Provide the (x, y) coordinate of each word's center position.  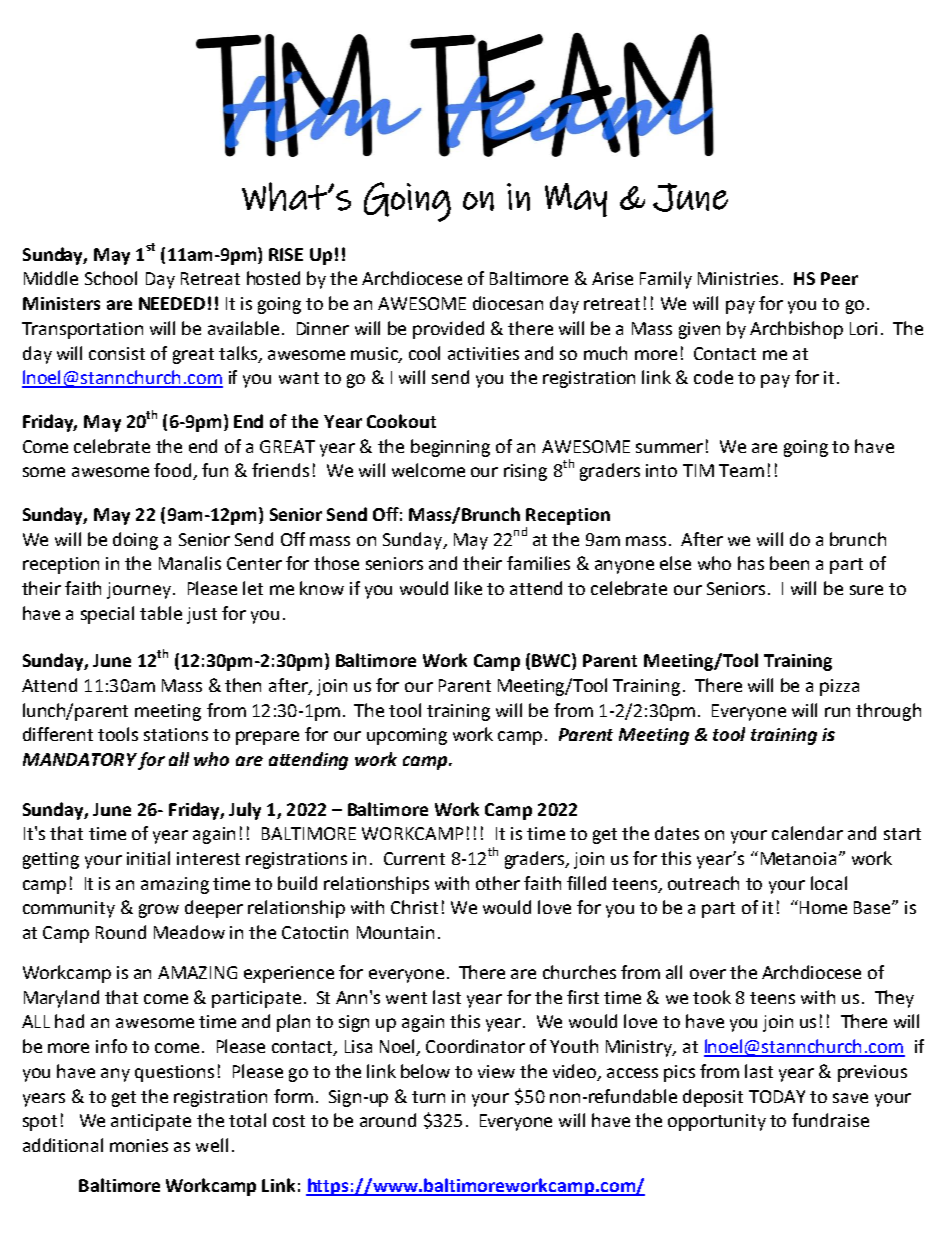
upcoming (407, 736)
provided (448, 330)
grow (159, 911)
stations (176, 734)
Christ (414, 907)
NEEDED (172, 303)
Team (741, 470)
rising (525, 472)
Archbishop (796, 330)
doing (135, 541)
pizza (839, 687)
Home (823, 907)
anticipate (151, 1122)
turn (428, 1097)
